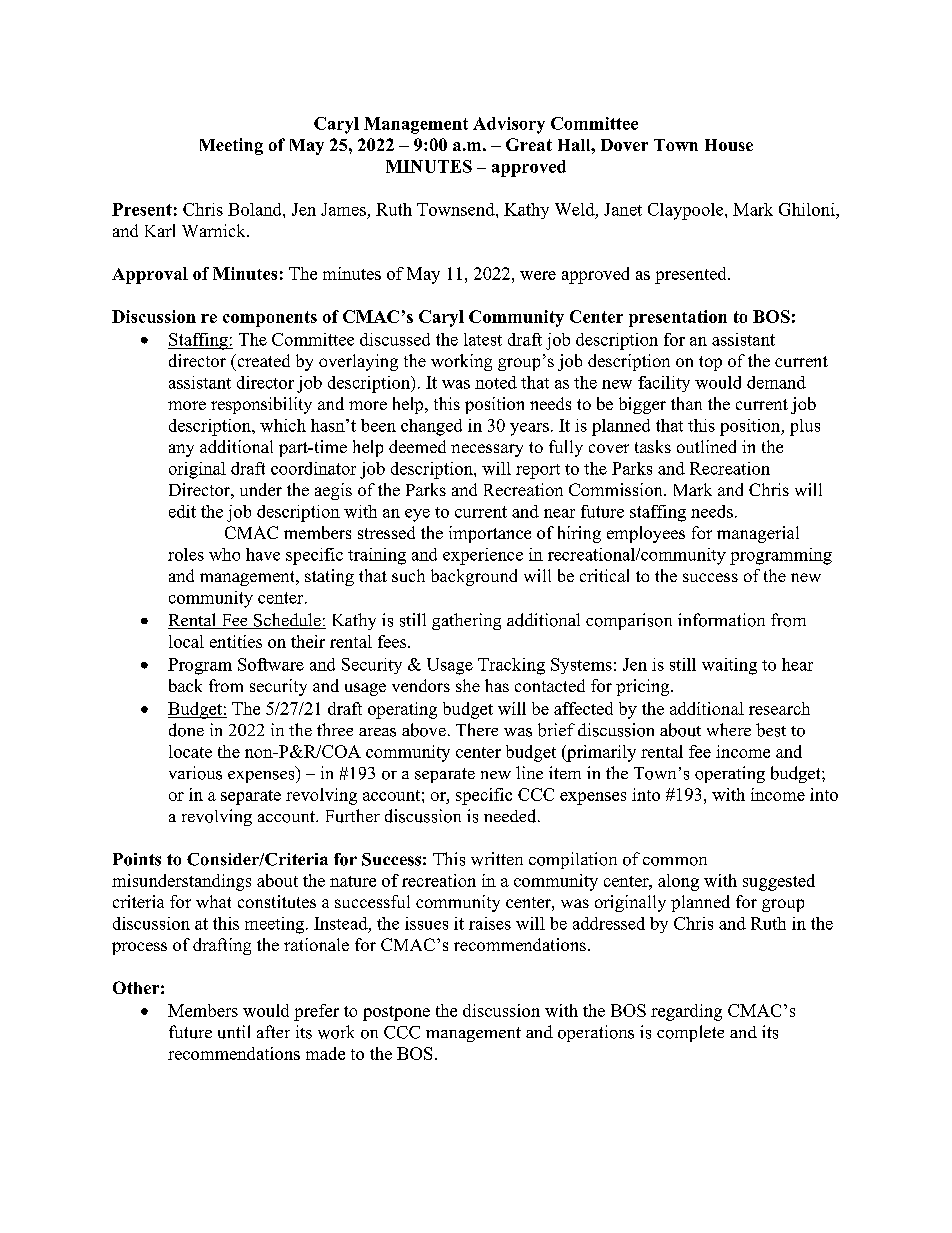 Image resolution: width=952 pixels, height=1233 pixels. I want to click on until, so click(234, 1032).
